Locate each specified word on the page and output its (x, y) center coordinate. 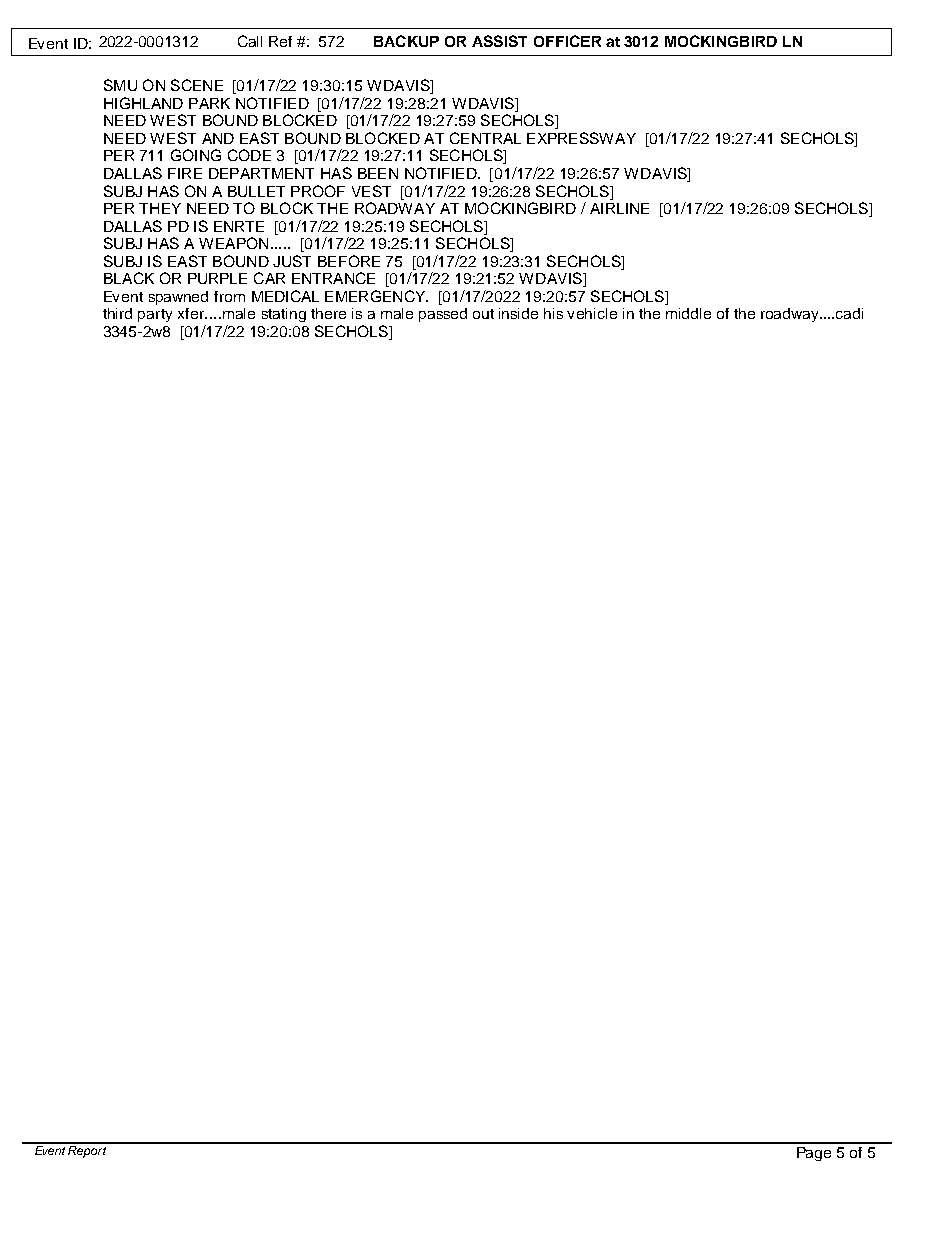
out (483, 314)
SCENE (197, 85)
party (155, 315)
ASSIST (499, 41)
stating (284, 315)
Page (814, 1154)
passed (443, 315)
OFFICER (567, 41)
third (117, 313)
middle (688, 313)
